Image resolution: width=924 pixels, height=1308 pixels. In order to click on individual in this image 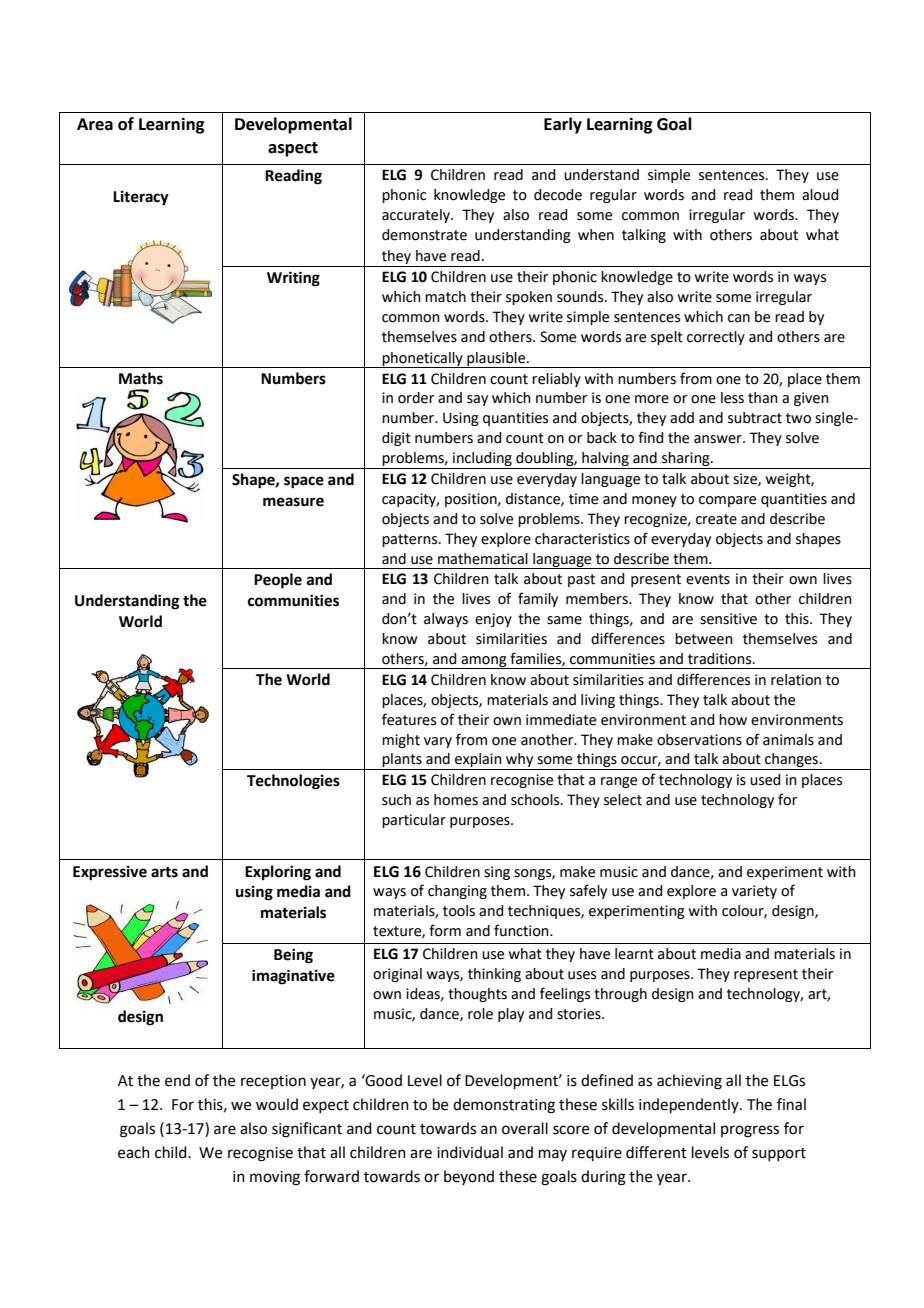, I will do `click(470, 1152)`.
